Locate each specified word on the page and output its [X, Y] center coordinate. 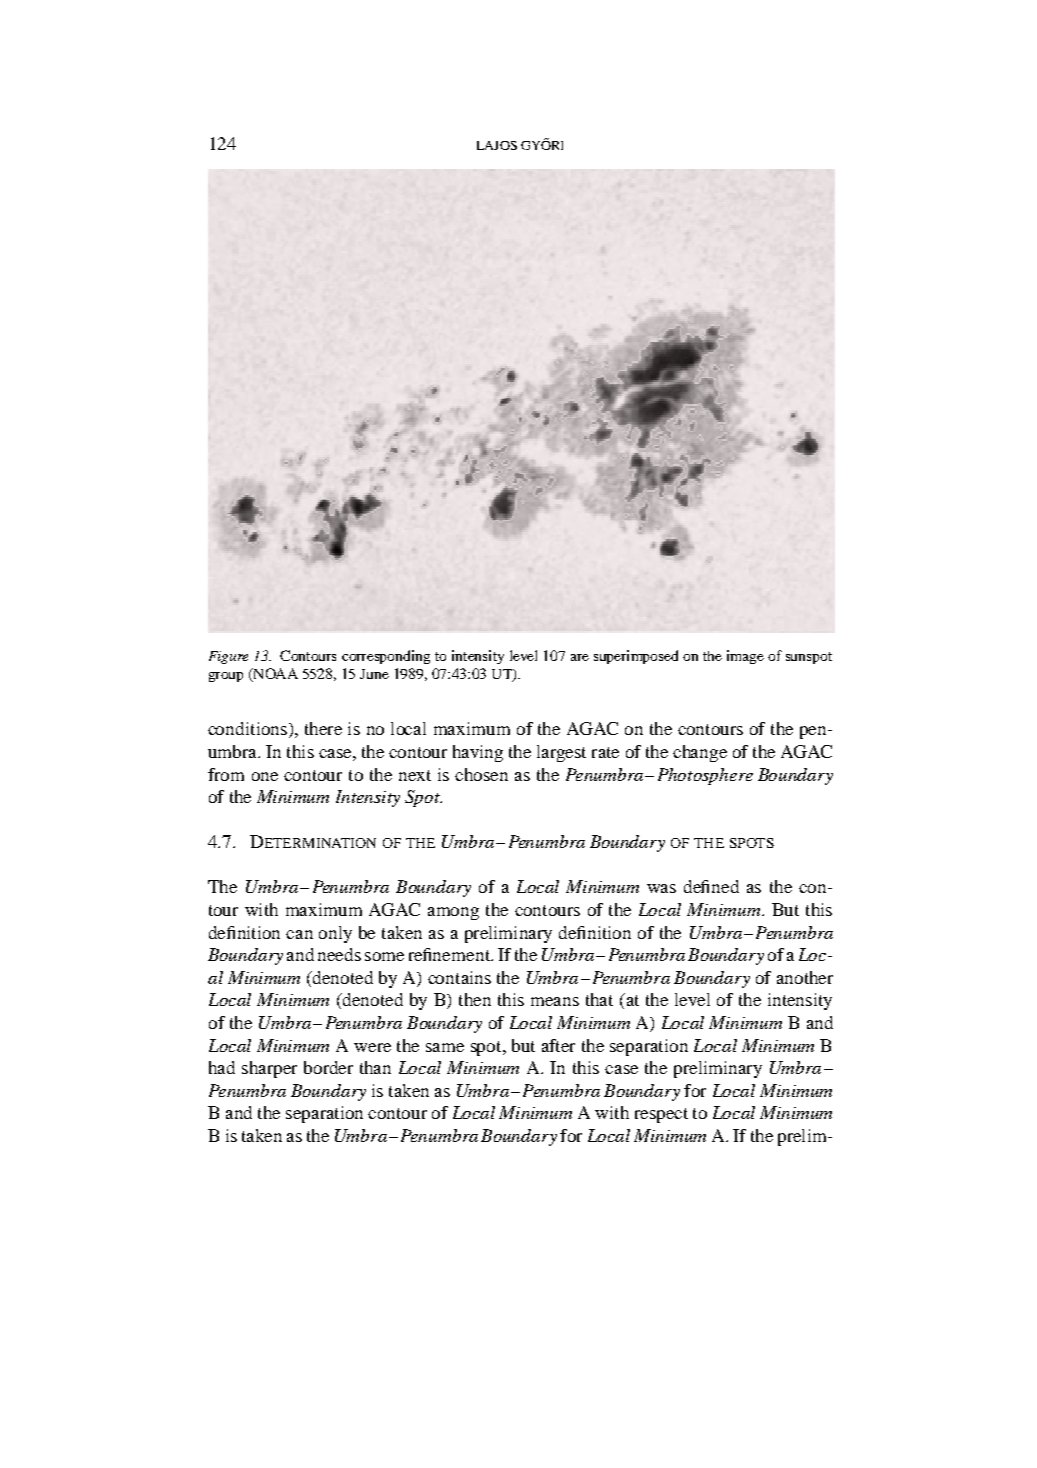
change [700, 753]
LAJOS [497, 145]
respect [661, 1115]
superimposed [636, 657]
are [580, 657]
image [745, 657]
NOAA [274, 674]
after [558, 1045]
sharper [269, 1069]
